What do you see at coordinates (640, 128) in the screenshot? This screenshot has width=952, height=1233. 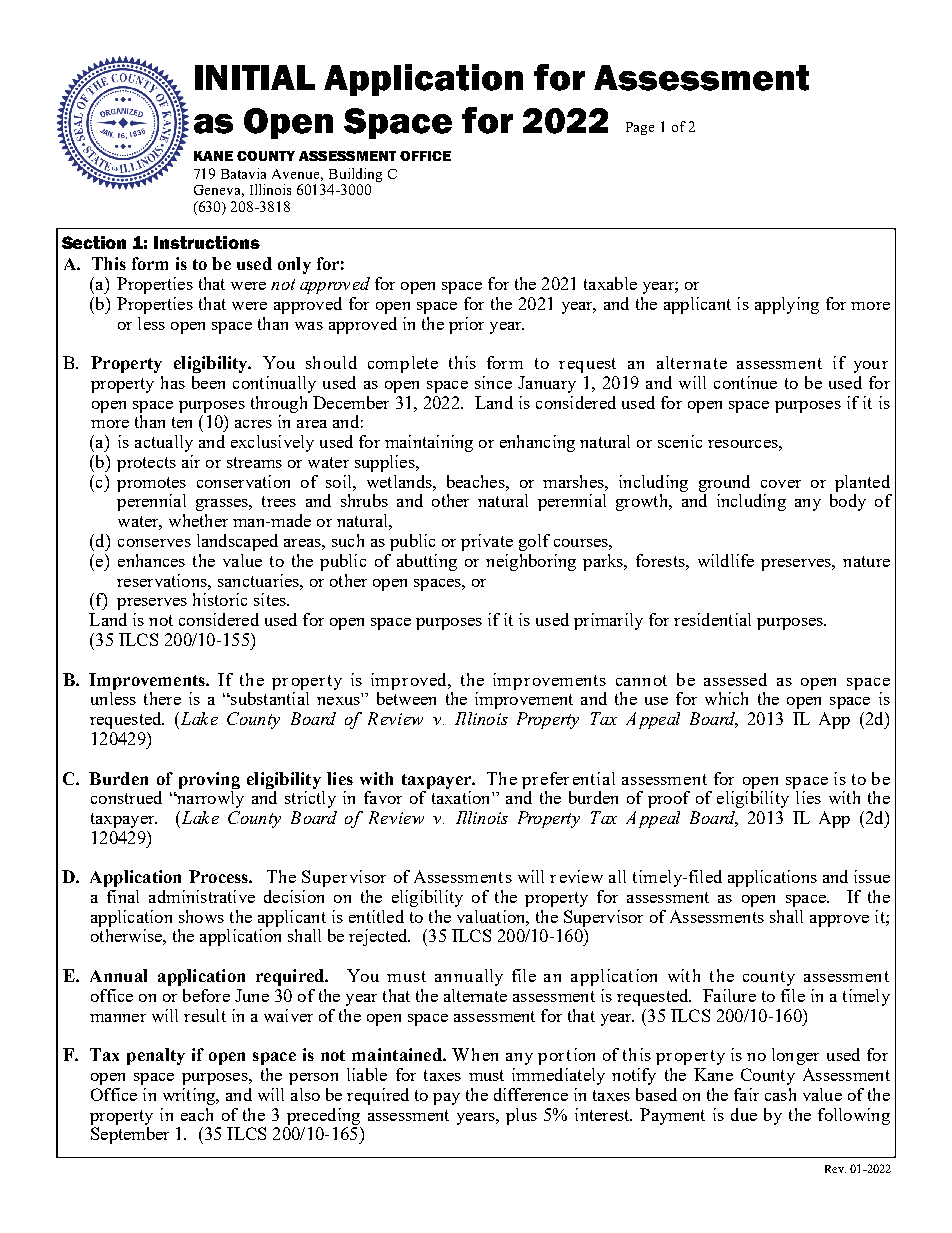 I see `Page` at bounding box center [640, 128].
